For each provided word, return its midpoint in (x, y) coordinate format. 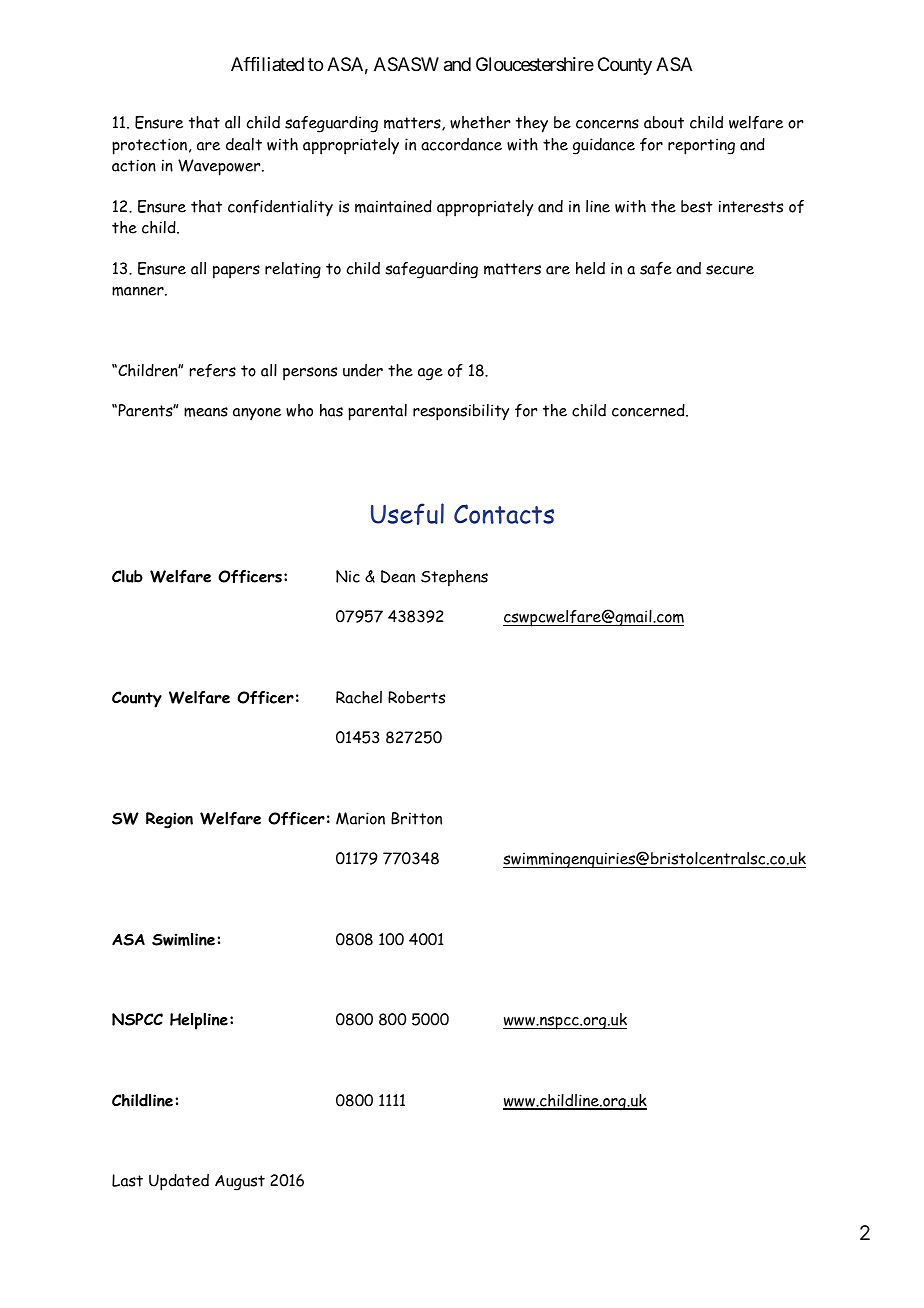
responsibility (461, 412)
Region (169, 820)
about (664, 122)
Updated (179, 1182)
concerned (649, 410)
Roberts (416, 697)
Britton (416, 818)
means (206, 412)
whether (480, 122)
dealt (244, 144)
